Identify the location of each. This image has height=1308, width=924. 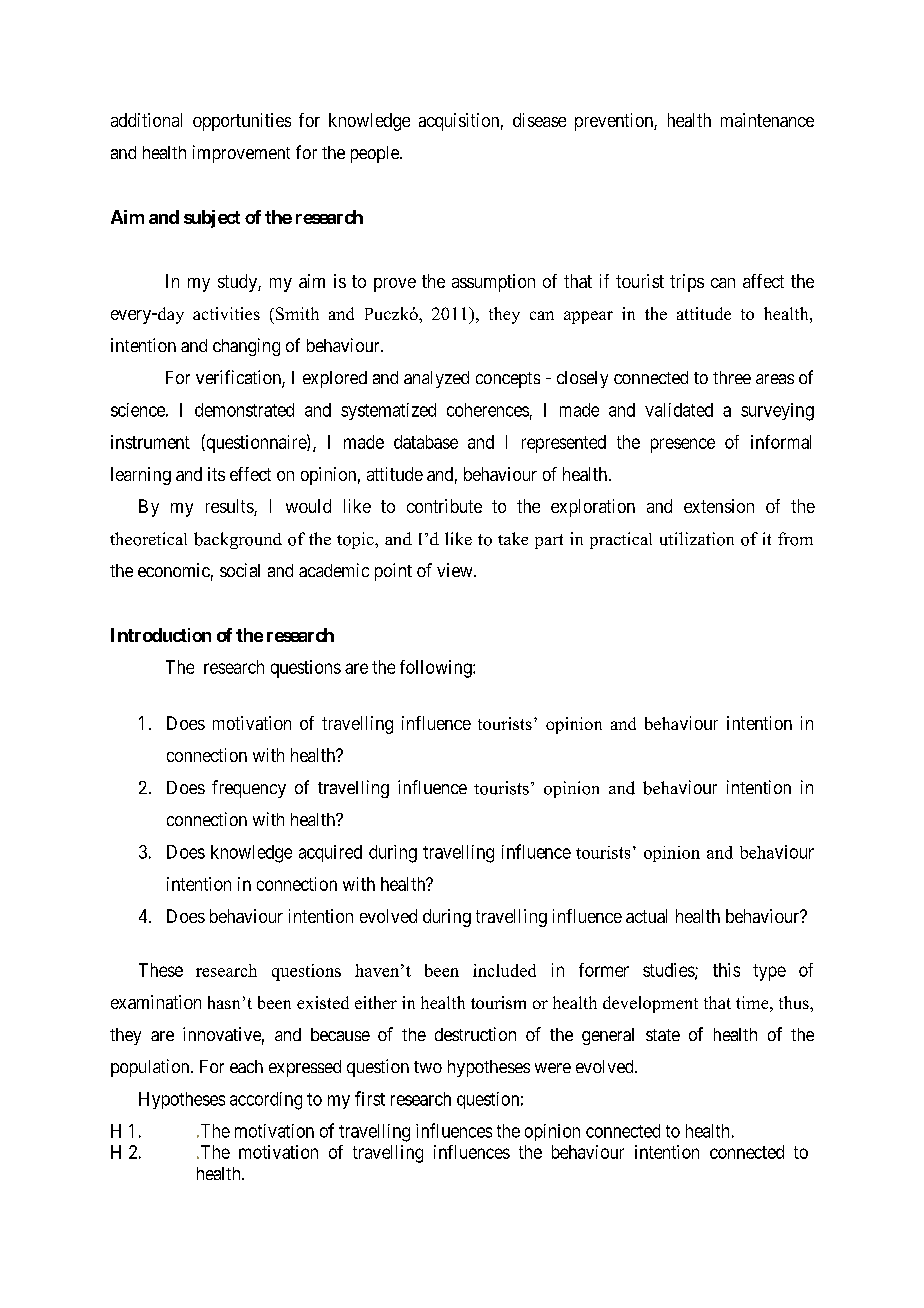
(246, 1066).
